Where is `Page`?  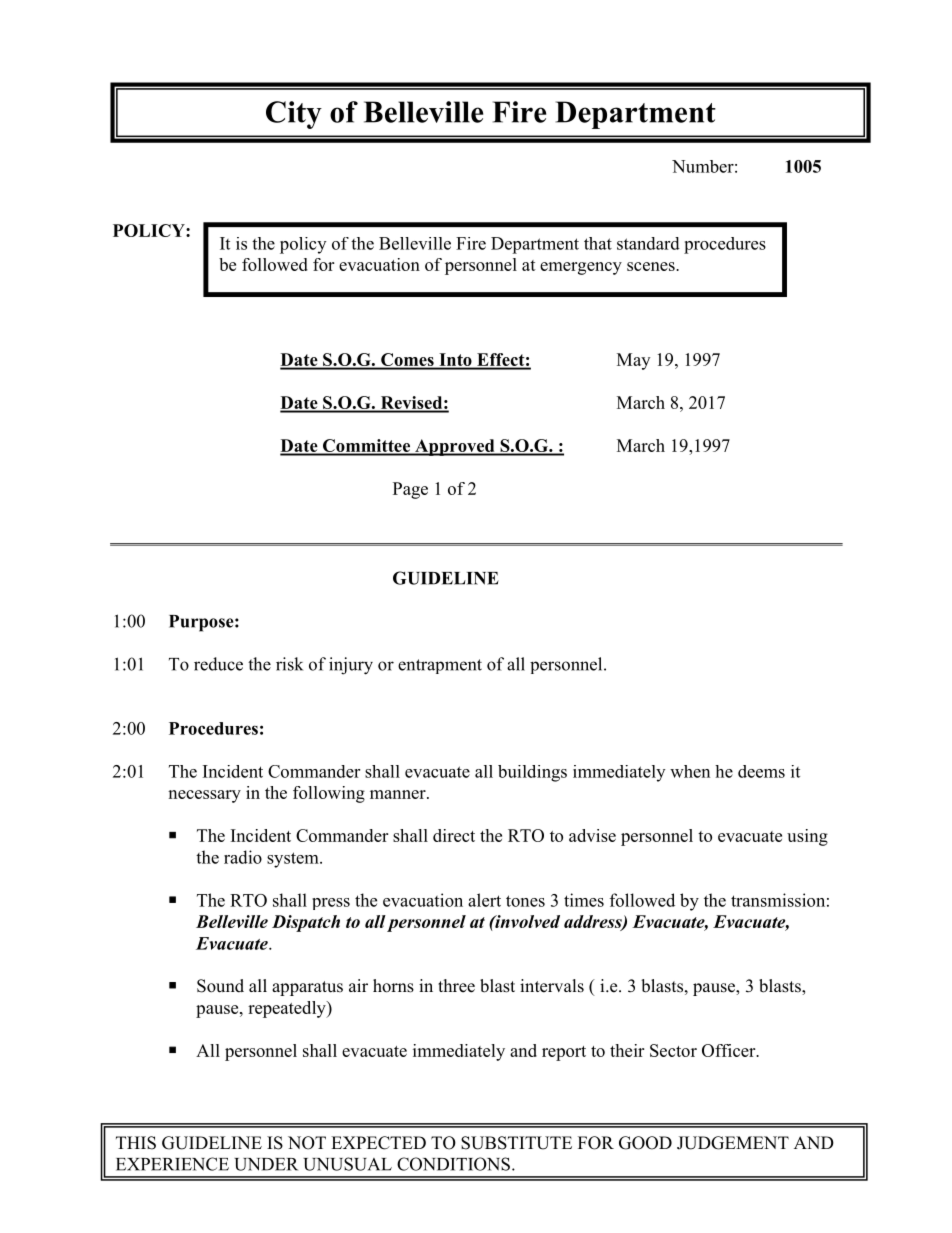
Page is located at coordinates (410, 490).
